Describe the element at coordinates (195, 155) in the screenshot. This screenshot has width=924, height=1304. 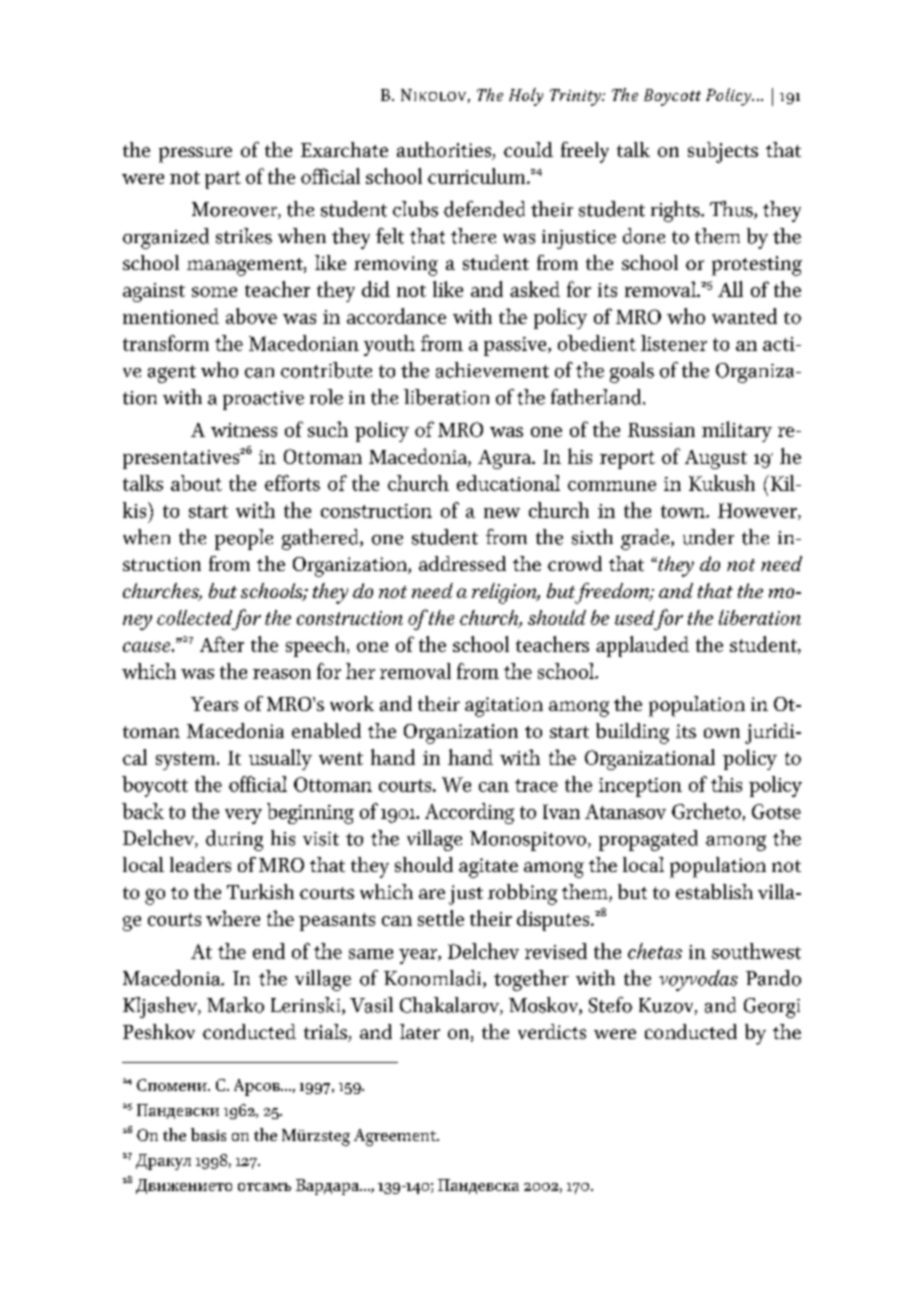
I see `pressure` at that location.
